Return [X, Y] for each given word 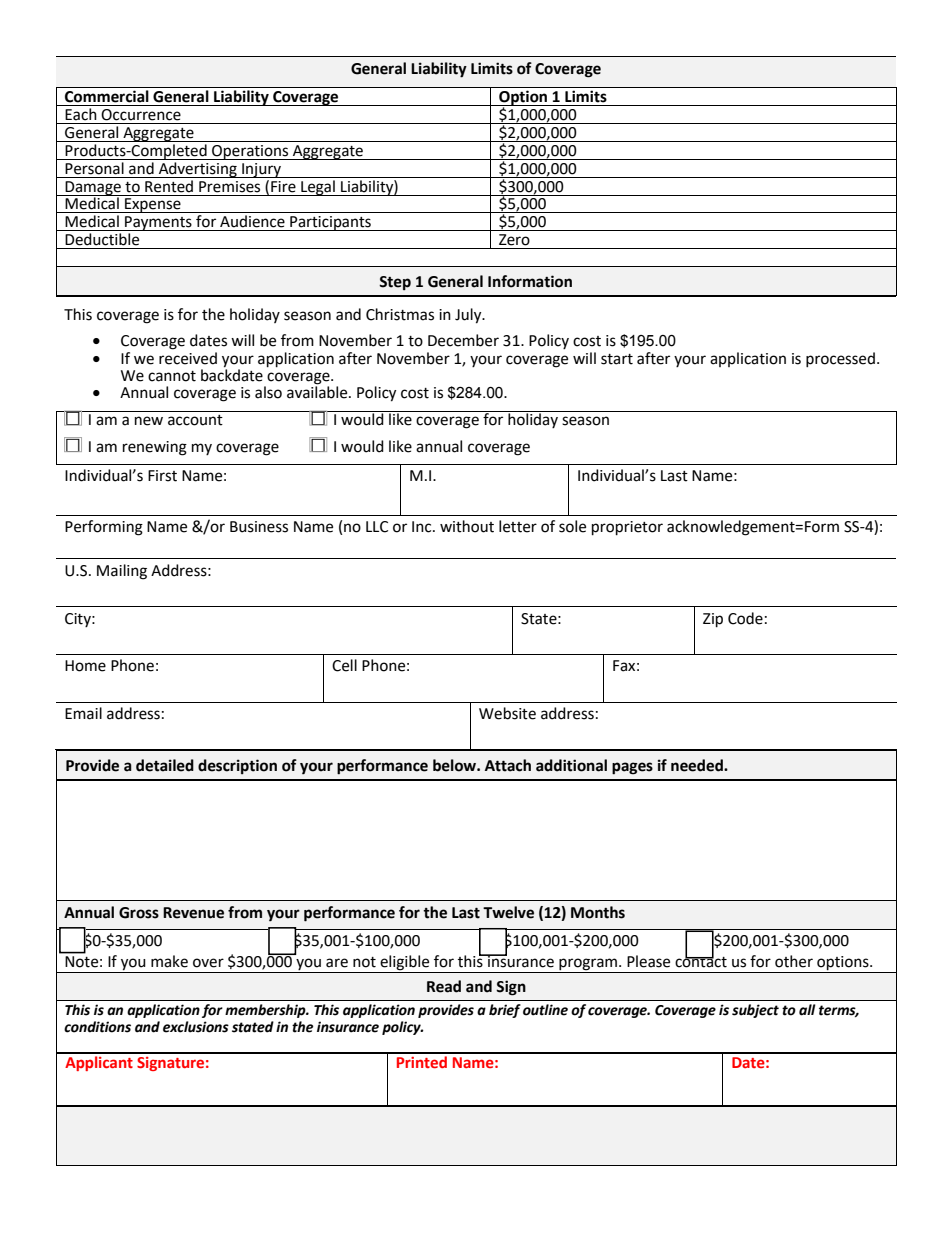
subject [755, 1011]
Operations [250, 152]
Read [444, 986]
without [467, 526]
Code [745, 618]
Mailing [122, 572]
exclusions [196, 1027]
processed [840, 359]
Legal [318, 188]
